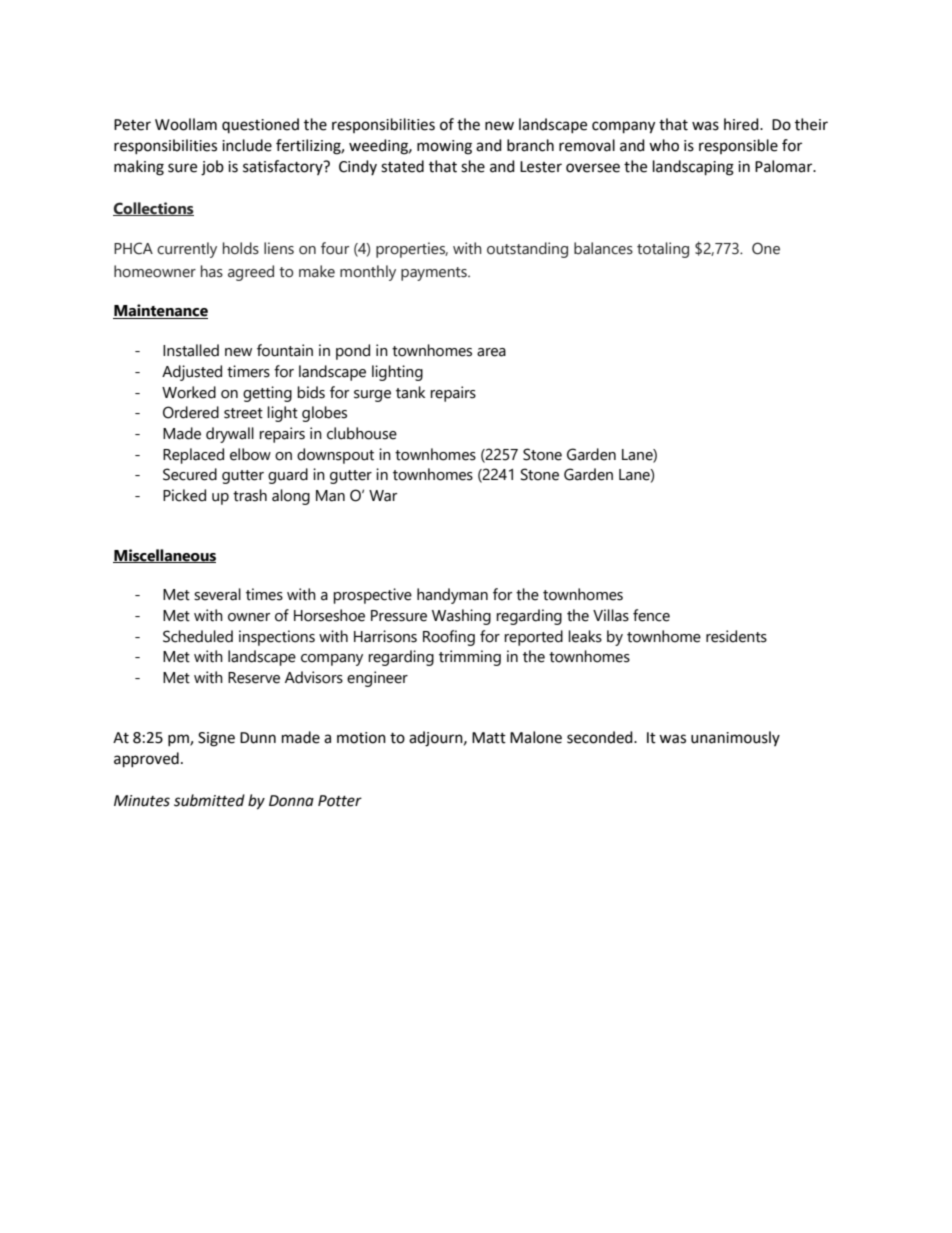 The image size is (952, 1233). Describe the element at coordinates (444, 147) in the screenshot. I see `mowing` at that location.
